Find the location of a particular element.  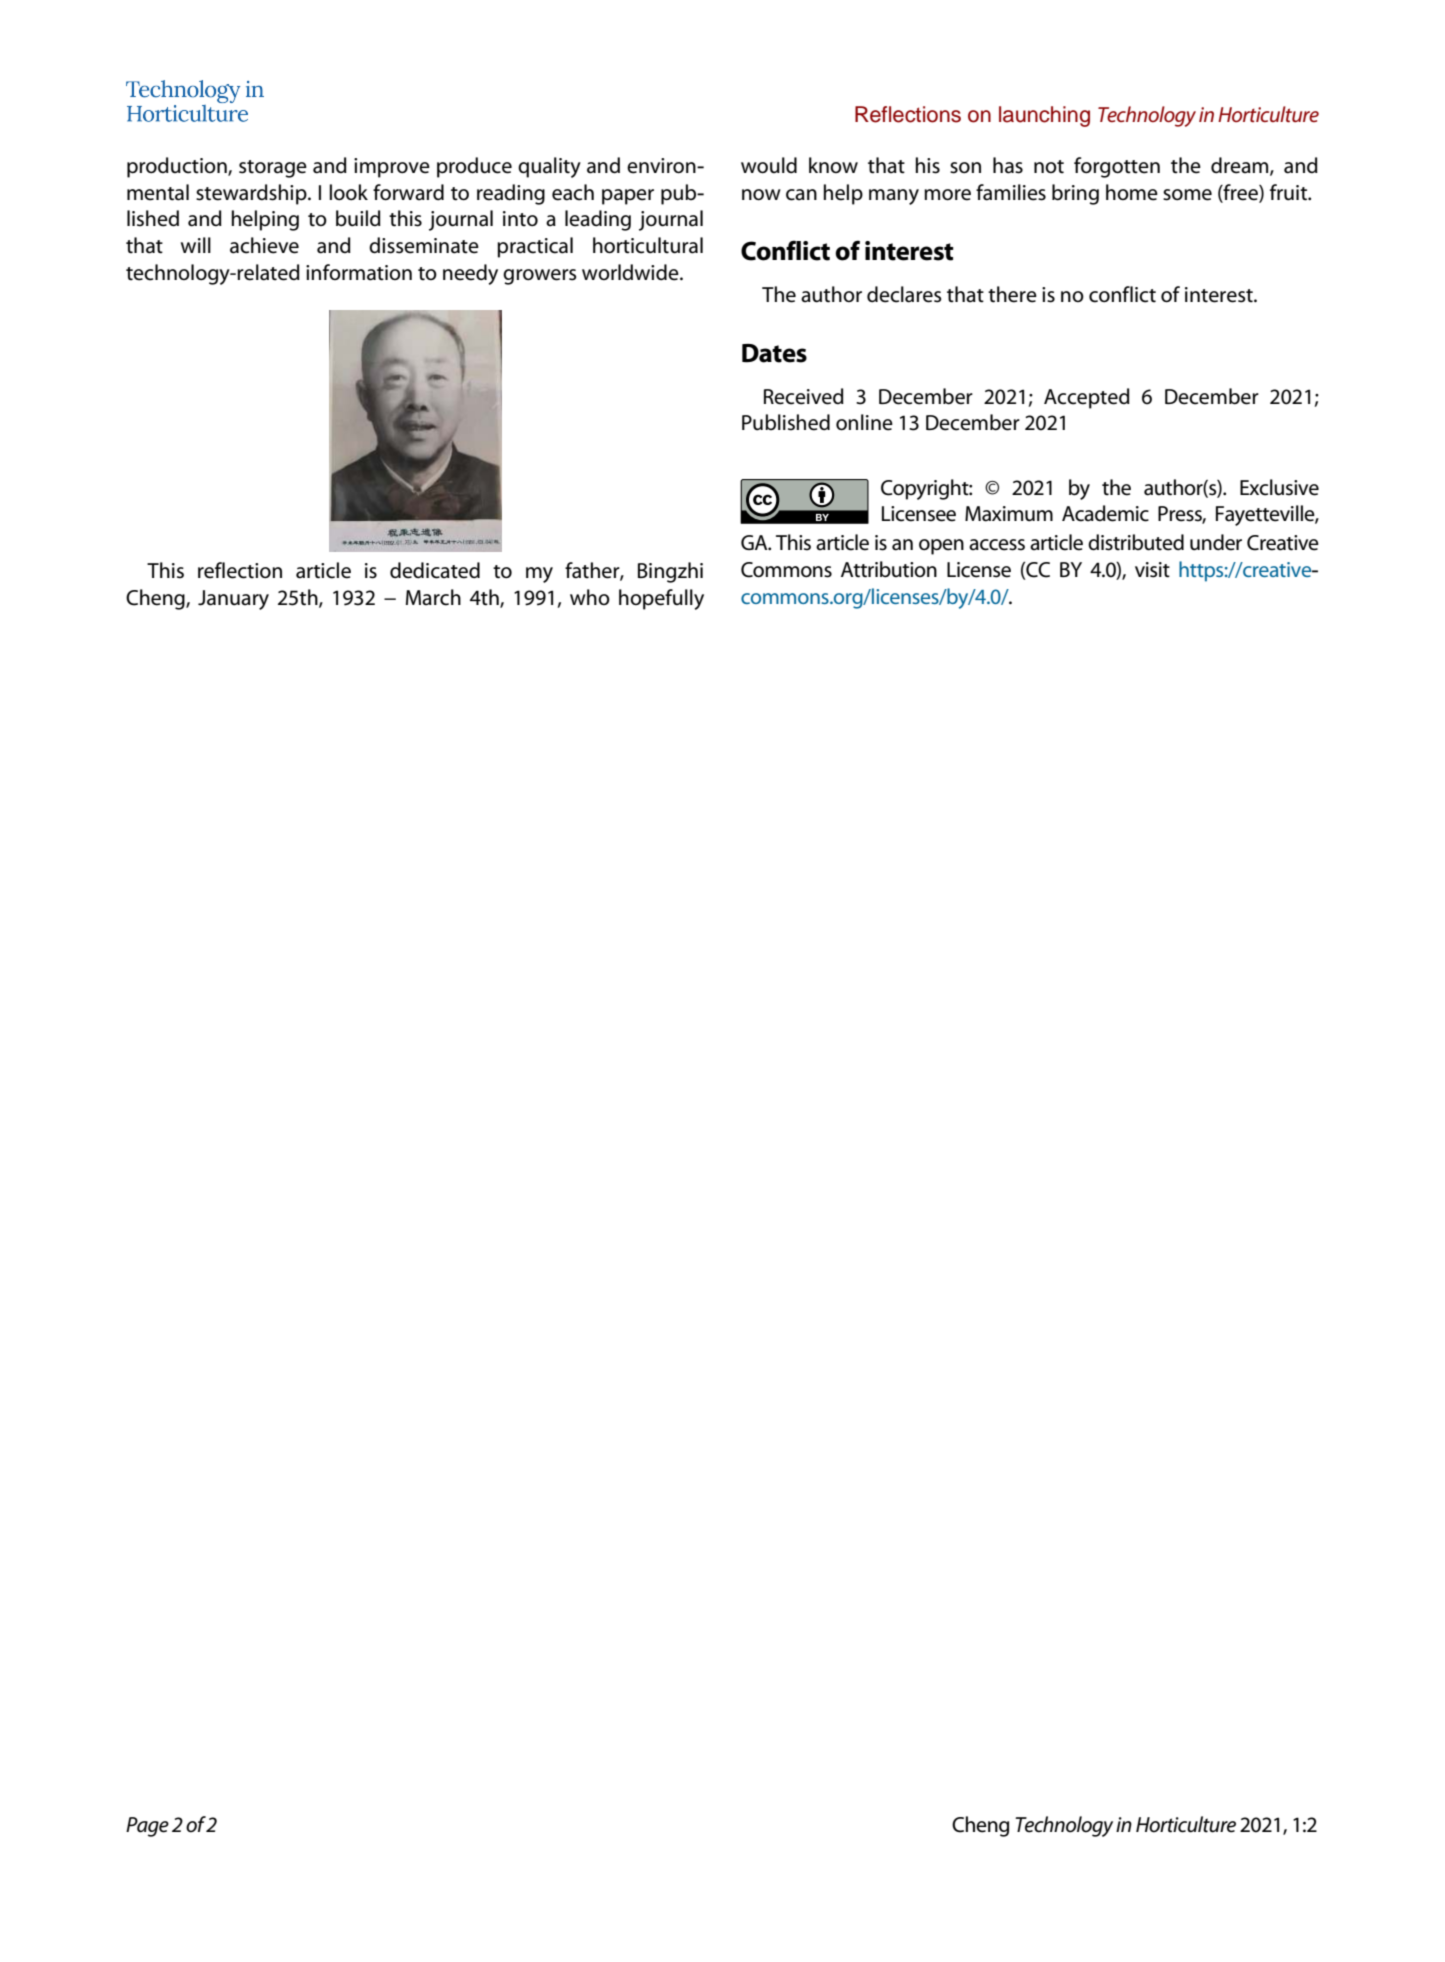

storage is located at coordinates (273, 169).
